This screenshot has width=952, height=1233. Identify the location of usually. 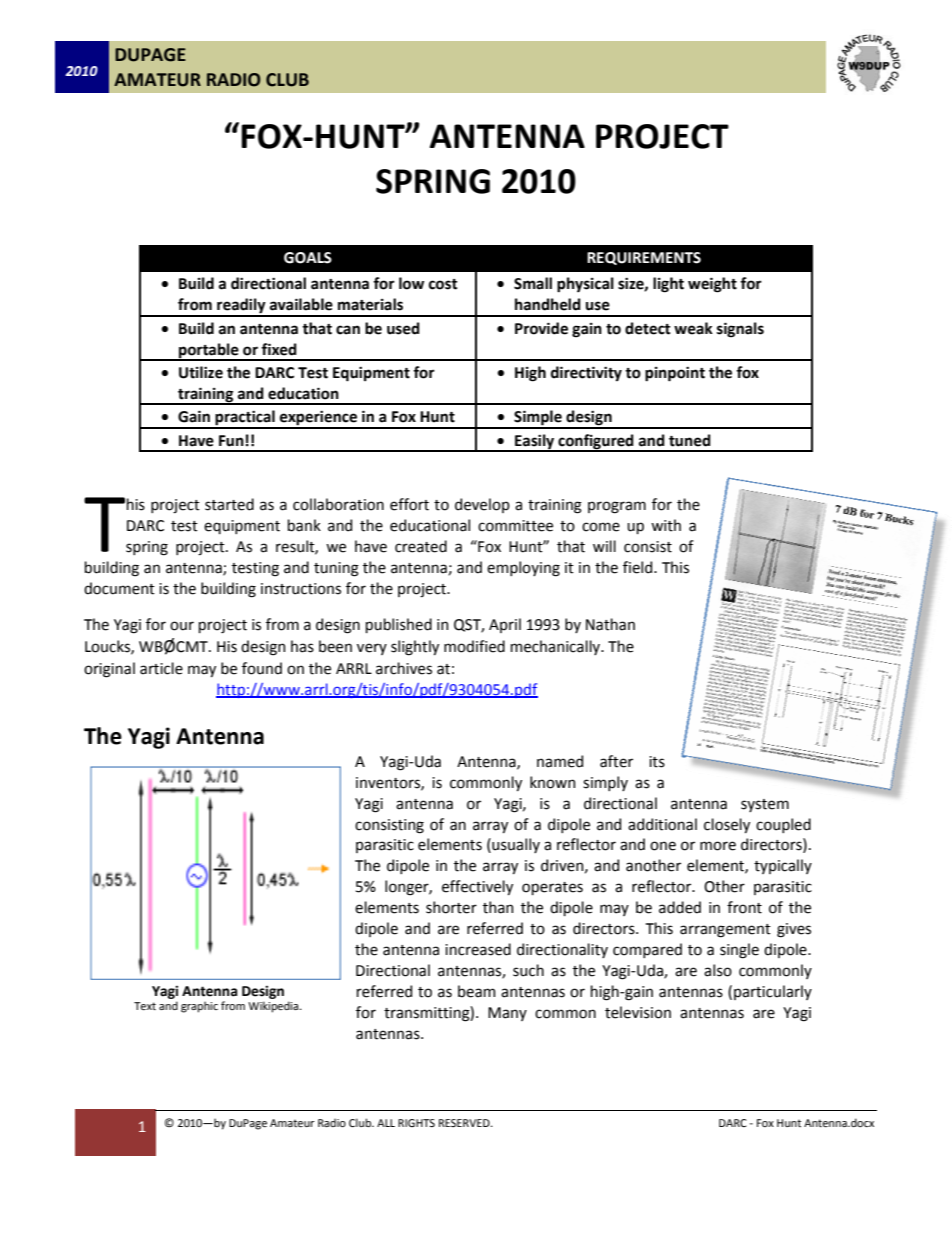
(515, 845).
